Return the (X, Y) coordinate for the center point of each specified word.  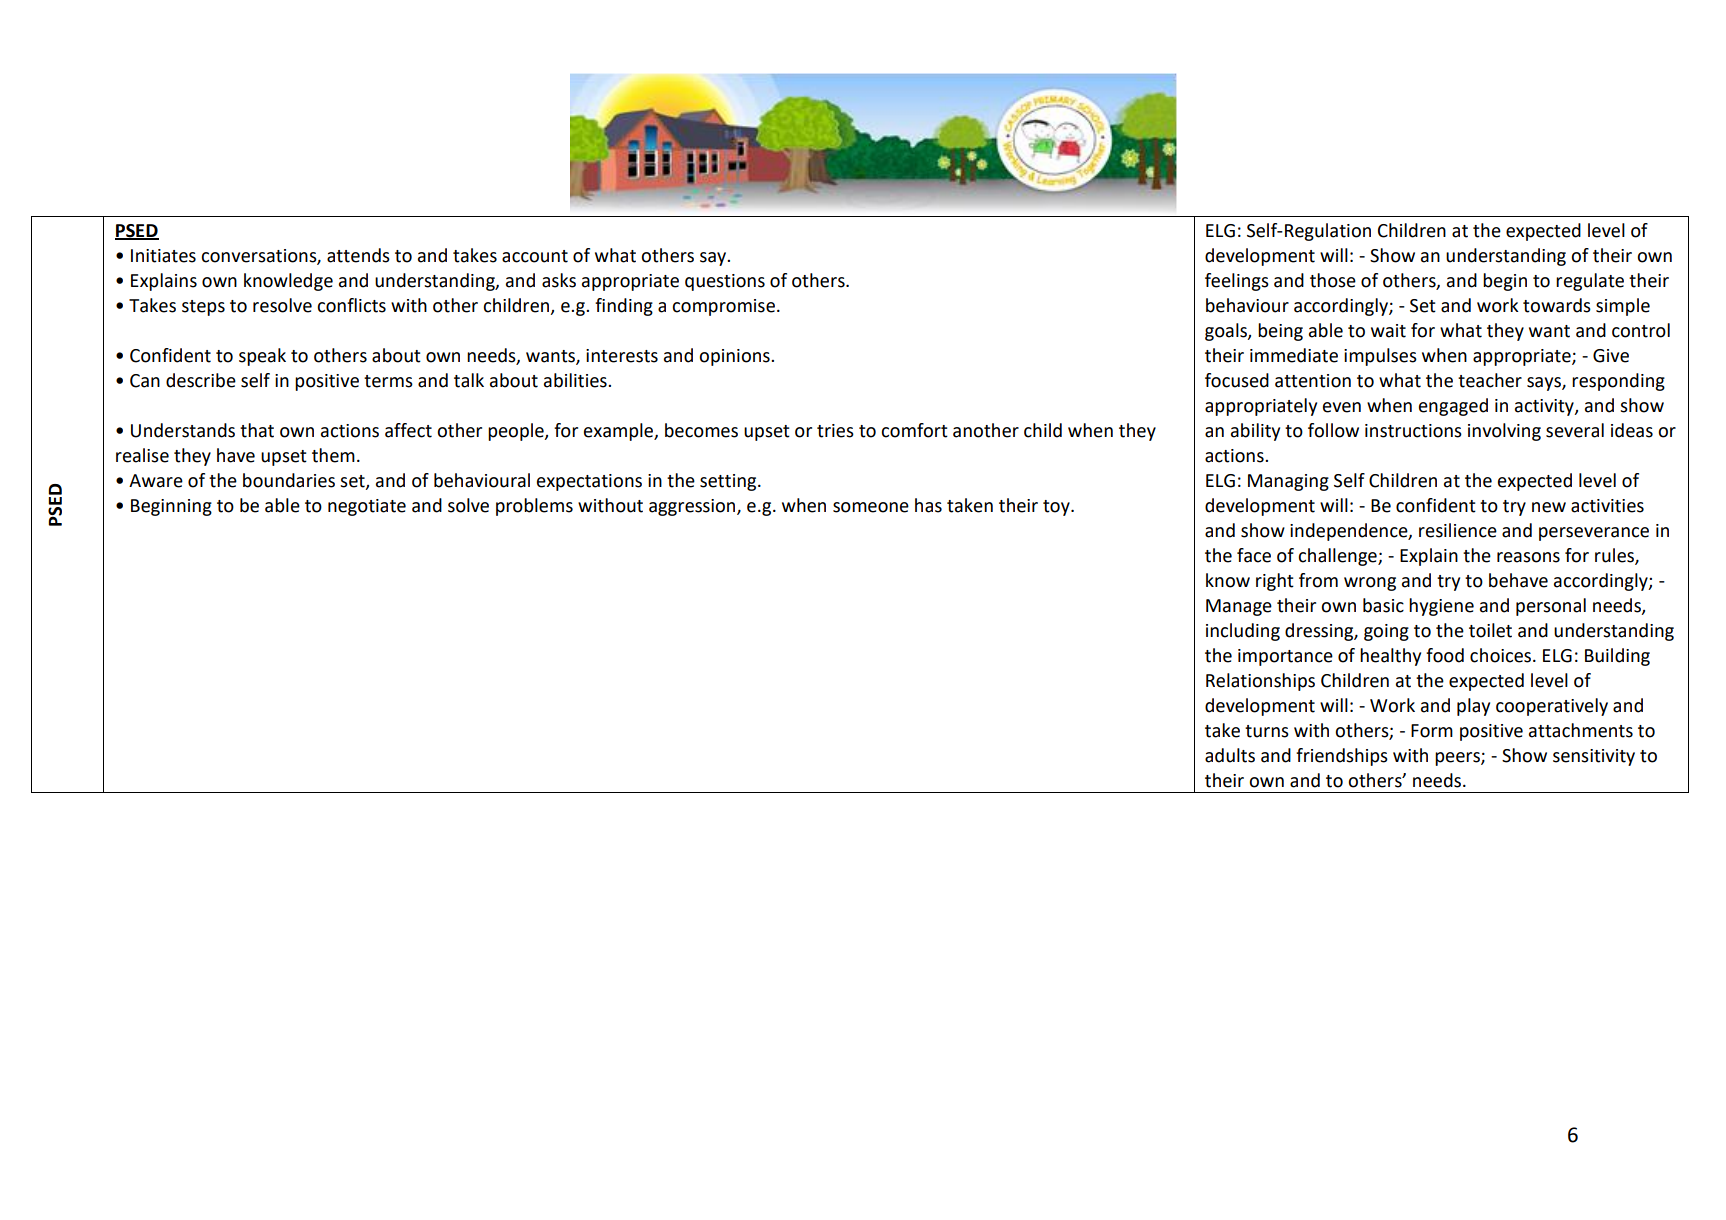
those (1333, 280)
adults (1230, 755)
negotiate (367, 507)
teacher (1490, 380)
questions (725, 282)
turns (1267, 731)
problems (534, 507)
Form (1432, 731)
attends (358, 255)
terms (388, 381)
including (1243, 632)
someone (871, 507)
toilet (1490, 630)
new (1549, 507)
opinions (735, 357)
